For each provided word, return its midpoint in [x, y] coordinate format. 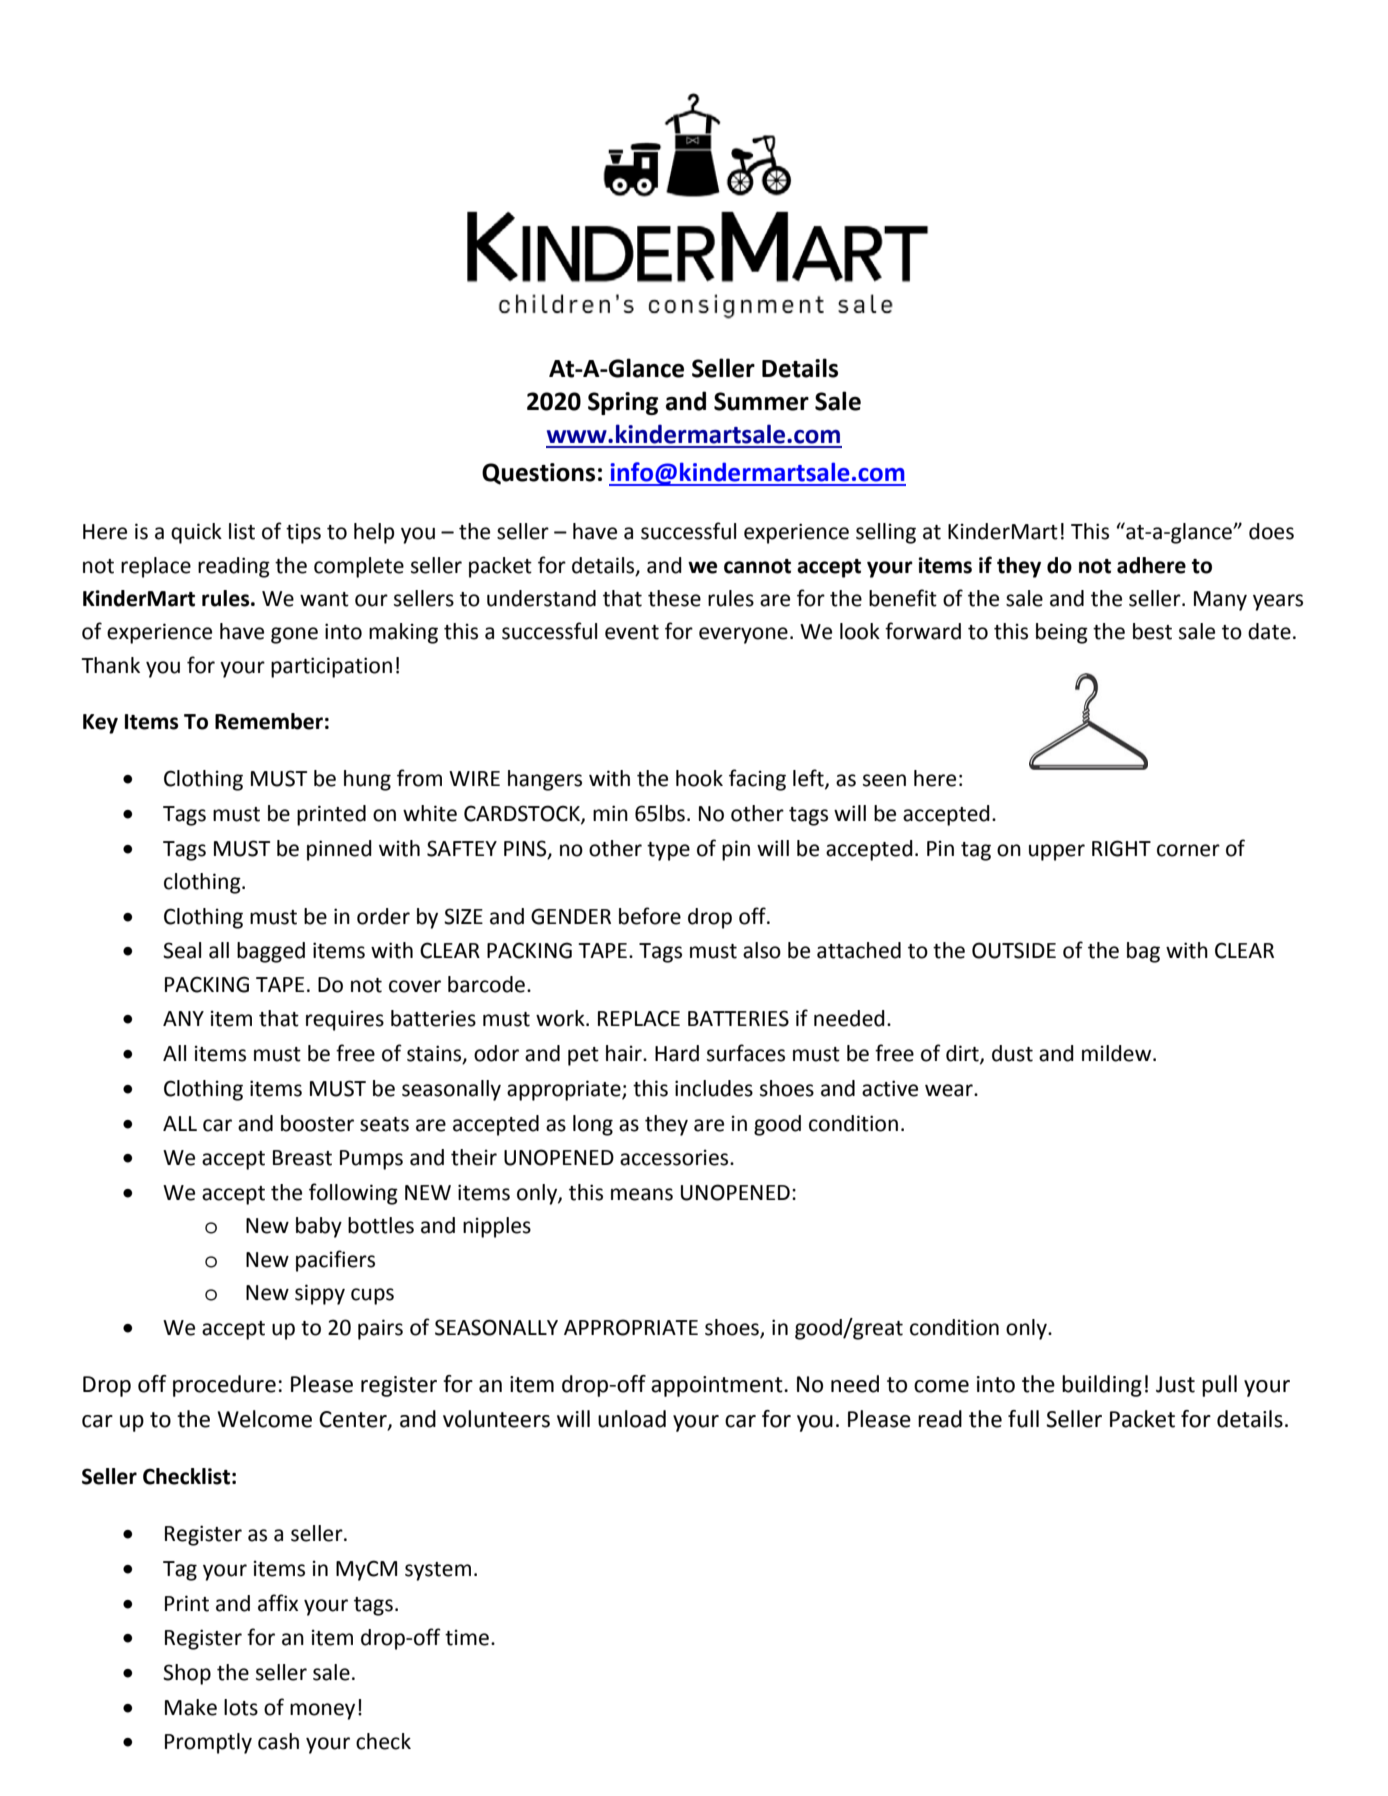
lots [241, 1707]
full [1023, 1419]
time [467, 1637]
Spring [623, 403]
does [1271, 531]
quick [196, 533]
